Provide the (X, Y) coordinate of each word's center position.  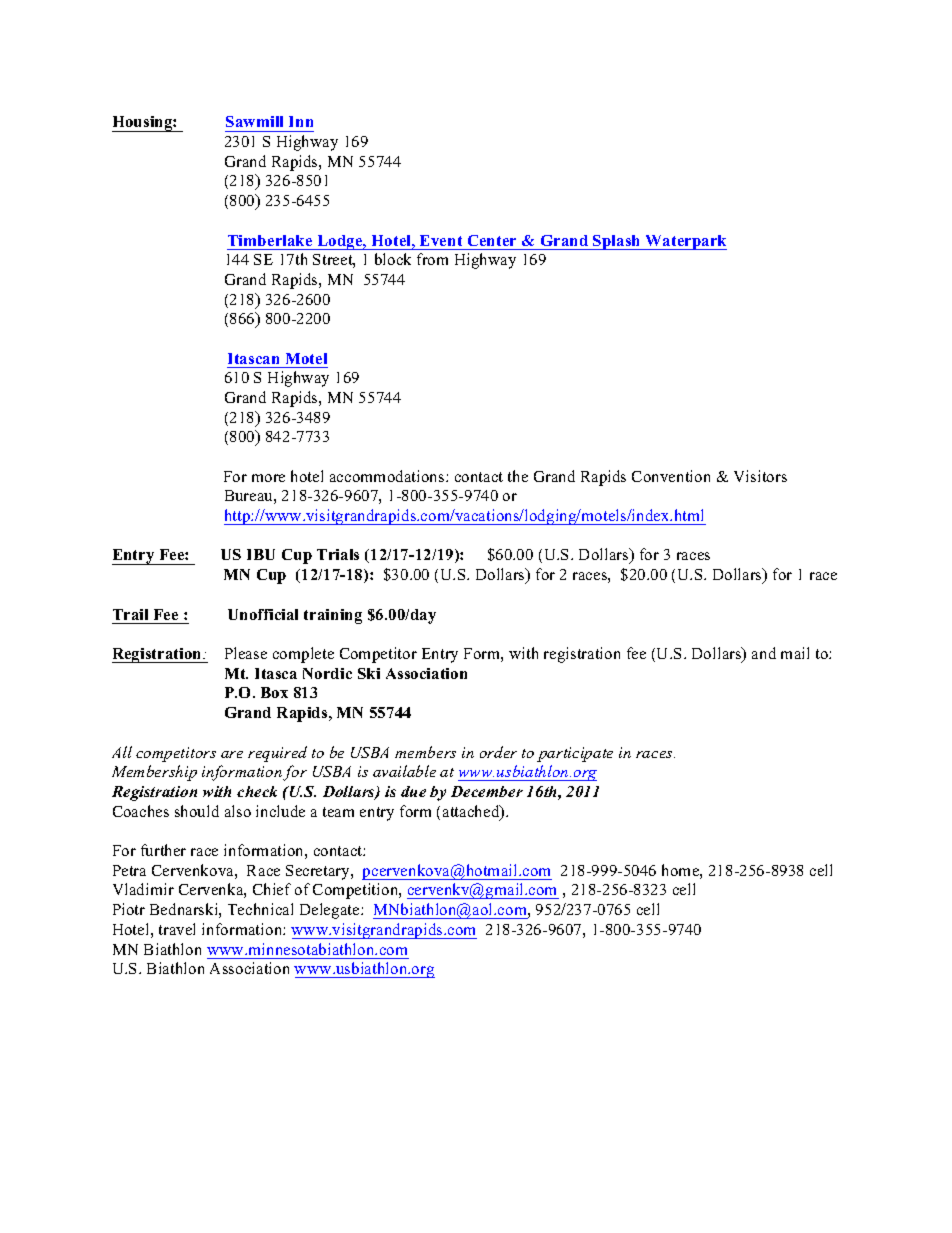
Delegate (331, 911)
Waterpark (685, 242)
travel (177, 929)
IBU (261, 554)
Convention (671, 476)
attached (472, 812)
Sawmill (254, 121)
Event (441, 240)
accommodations (388, 476)
